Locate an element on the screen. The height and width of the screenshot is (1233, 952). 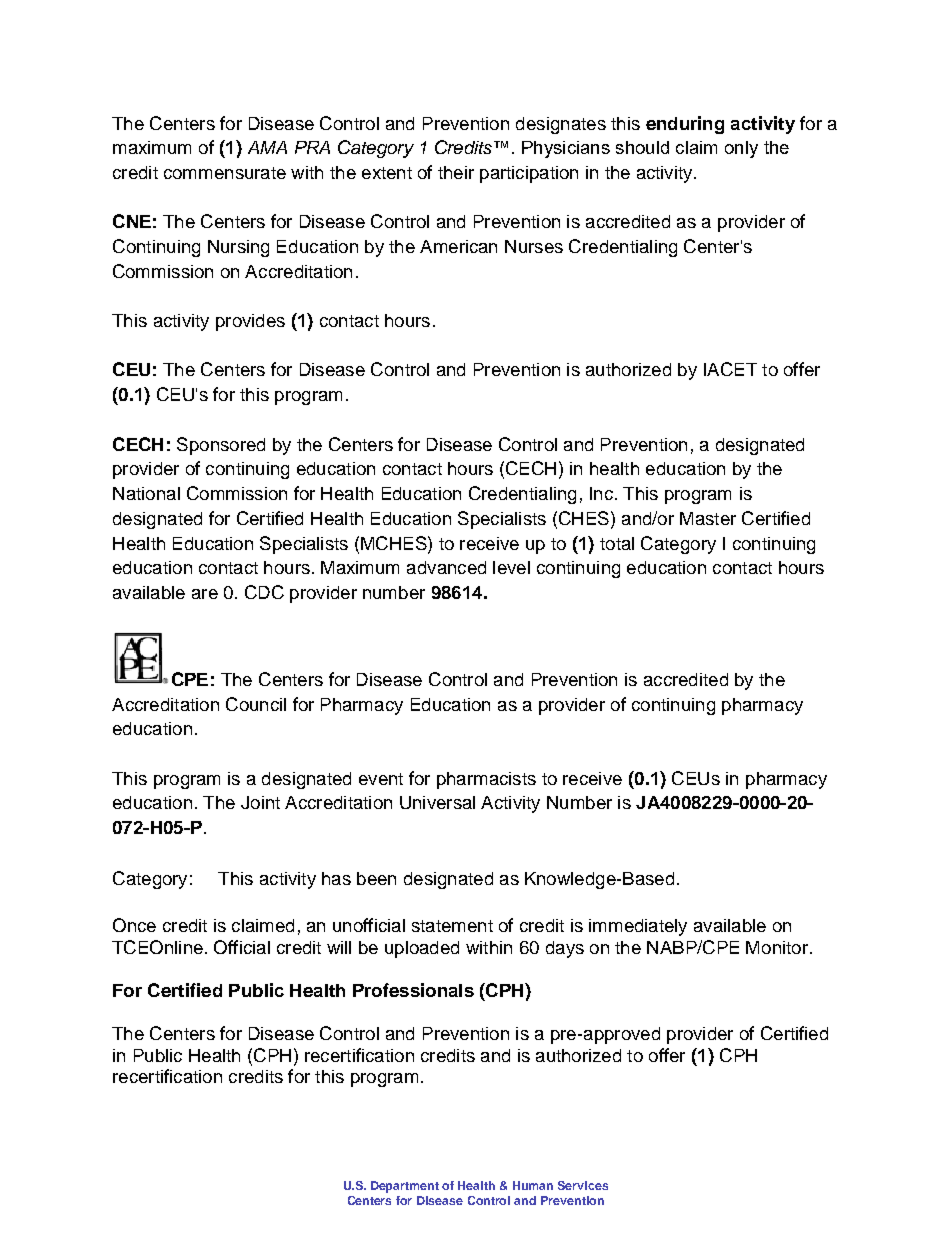
immediately is located at coordinates (638, 927).
